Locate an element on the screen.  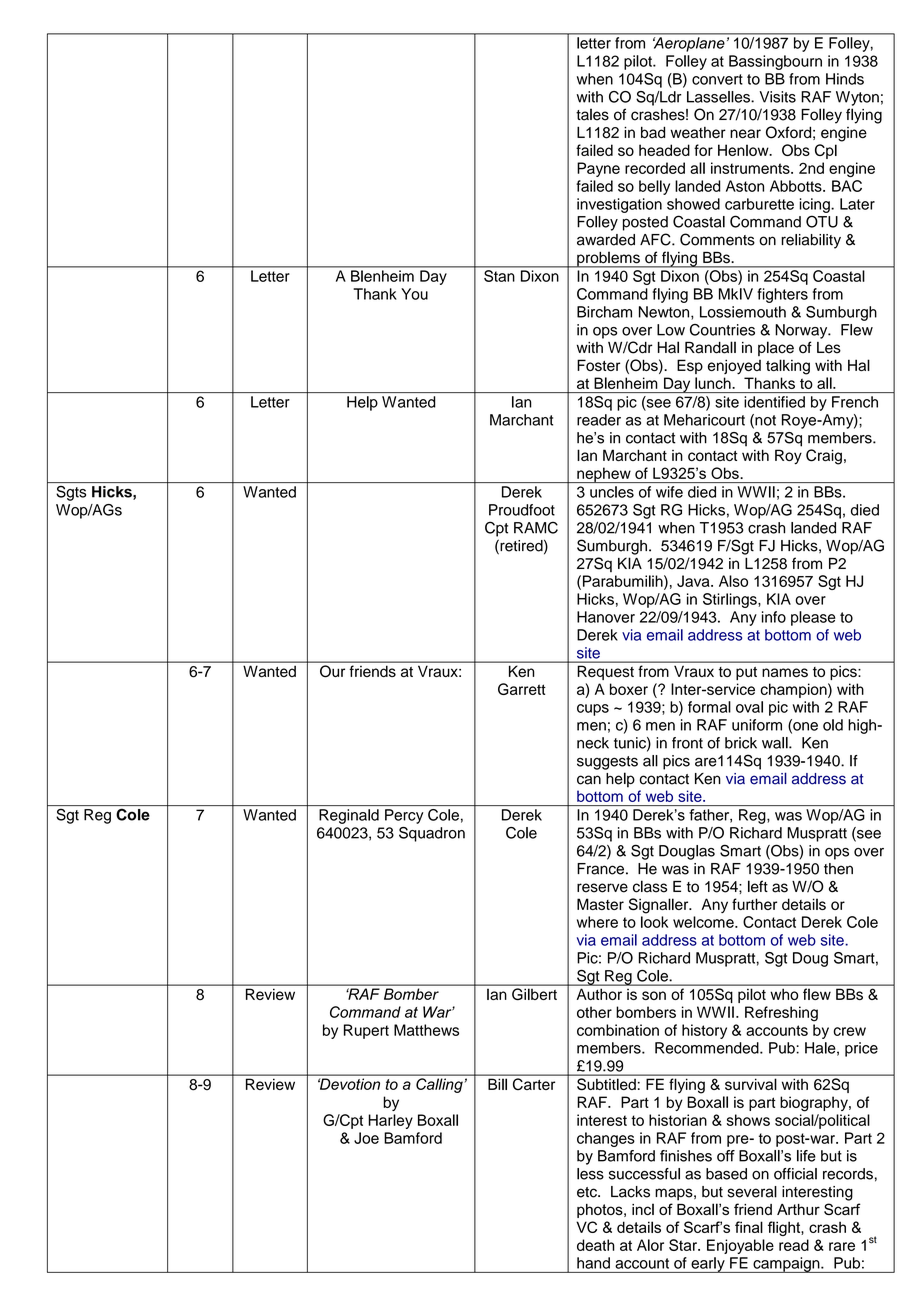
You is located at coordinates (414, 294).
